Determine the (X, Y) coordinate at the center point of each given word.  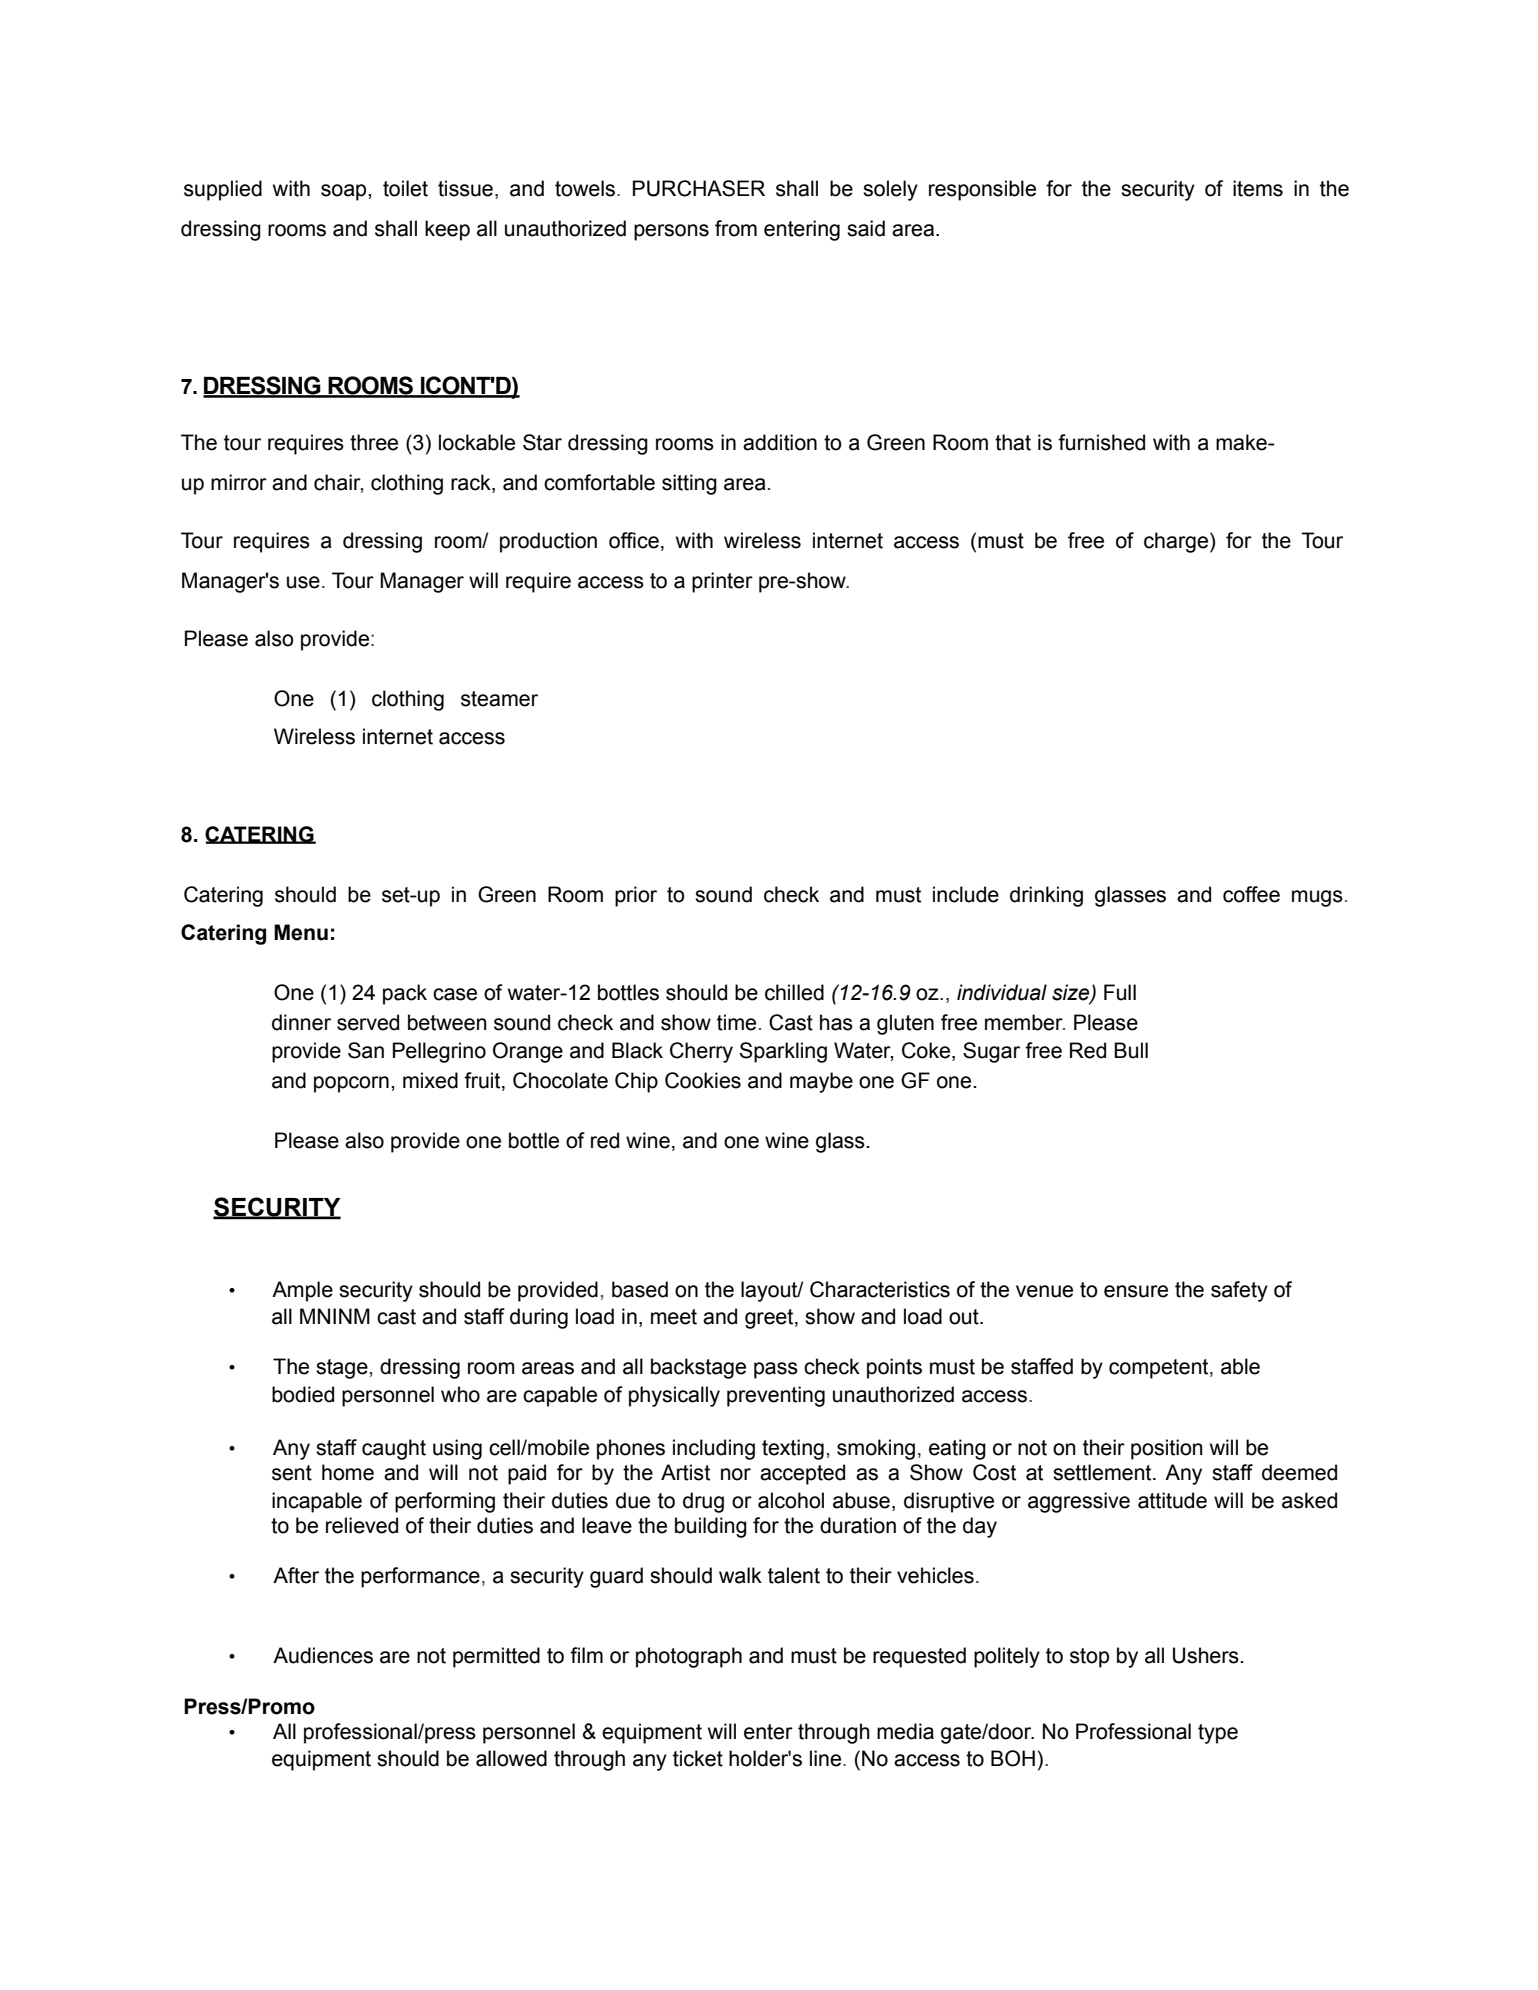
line (827, 1758)
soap (345, 192)
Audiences (323, 1655)
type (1218, 1734)
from (736, 228)
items (1258, 188)
